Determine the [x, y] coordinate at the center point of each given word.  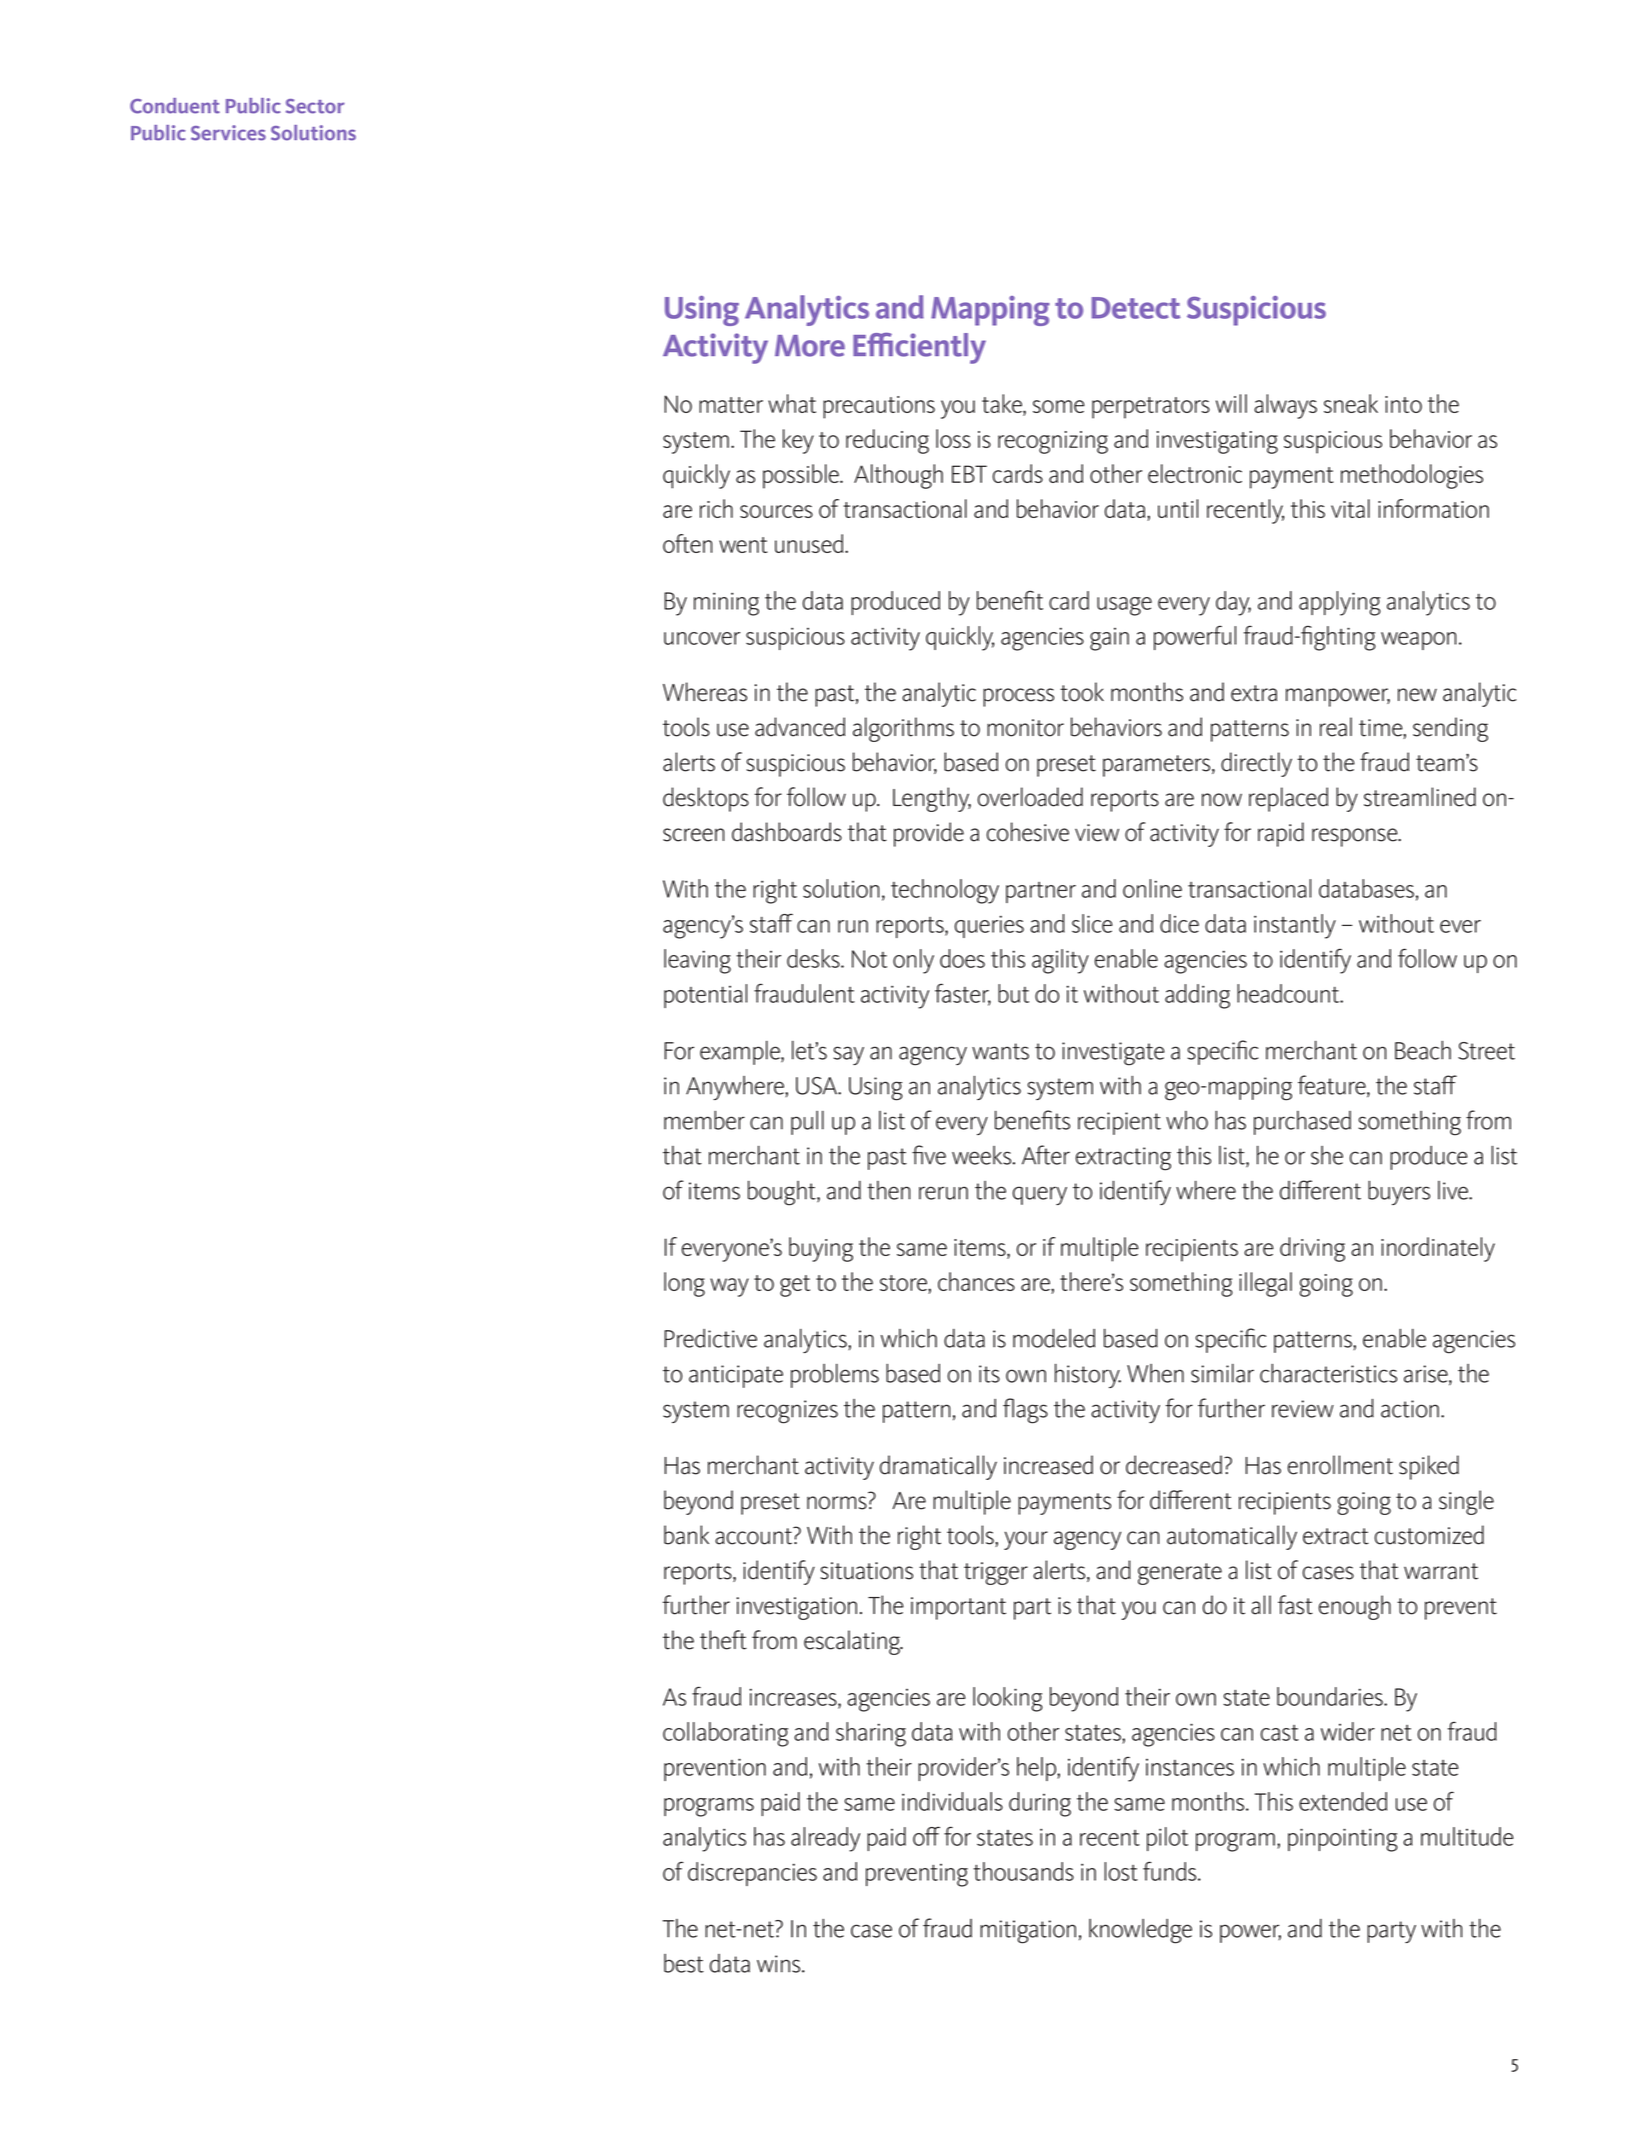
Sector [315, 106]
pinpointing [1343, 1840]
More [810, 346]
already [825, 1839]
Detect [1136, 308]
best [684, 1963]
